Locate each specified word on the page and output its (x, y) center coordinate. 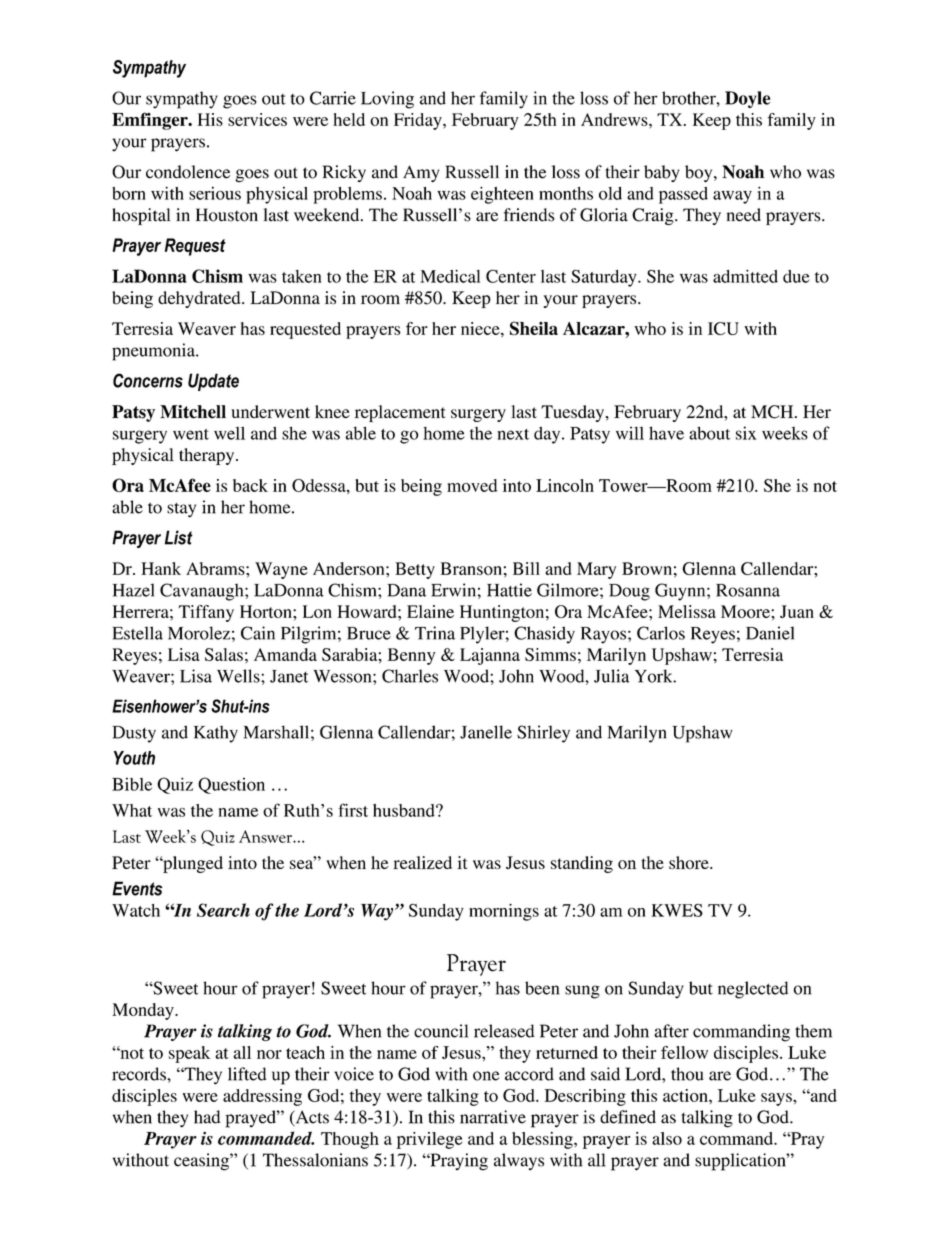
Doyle (748, 99)
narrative (493, 1117)
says (777, 1099)
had (207, 1117)
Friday (419, 121)
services (257, 119)
